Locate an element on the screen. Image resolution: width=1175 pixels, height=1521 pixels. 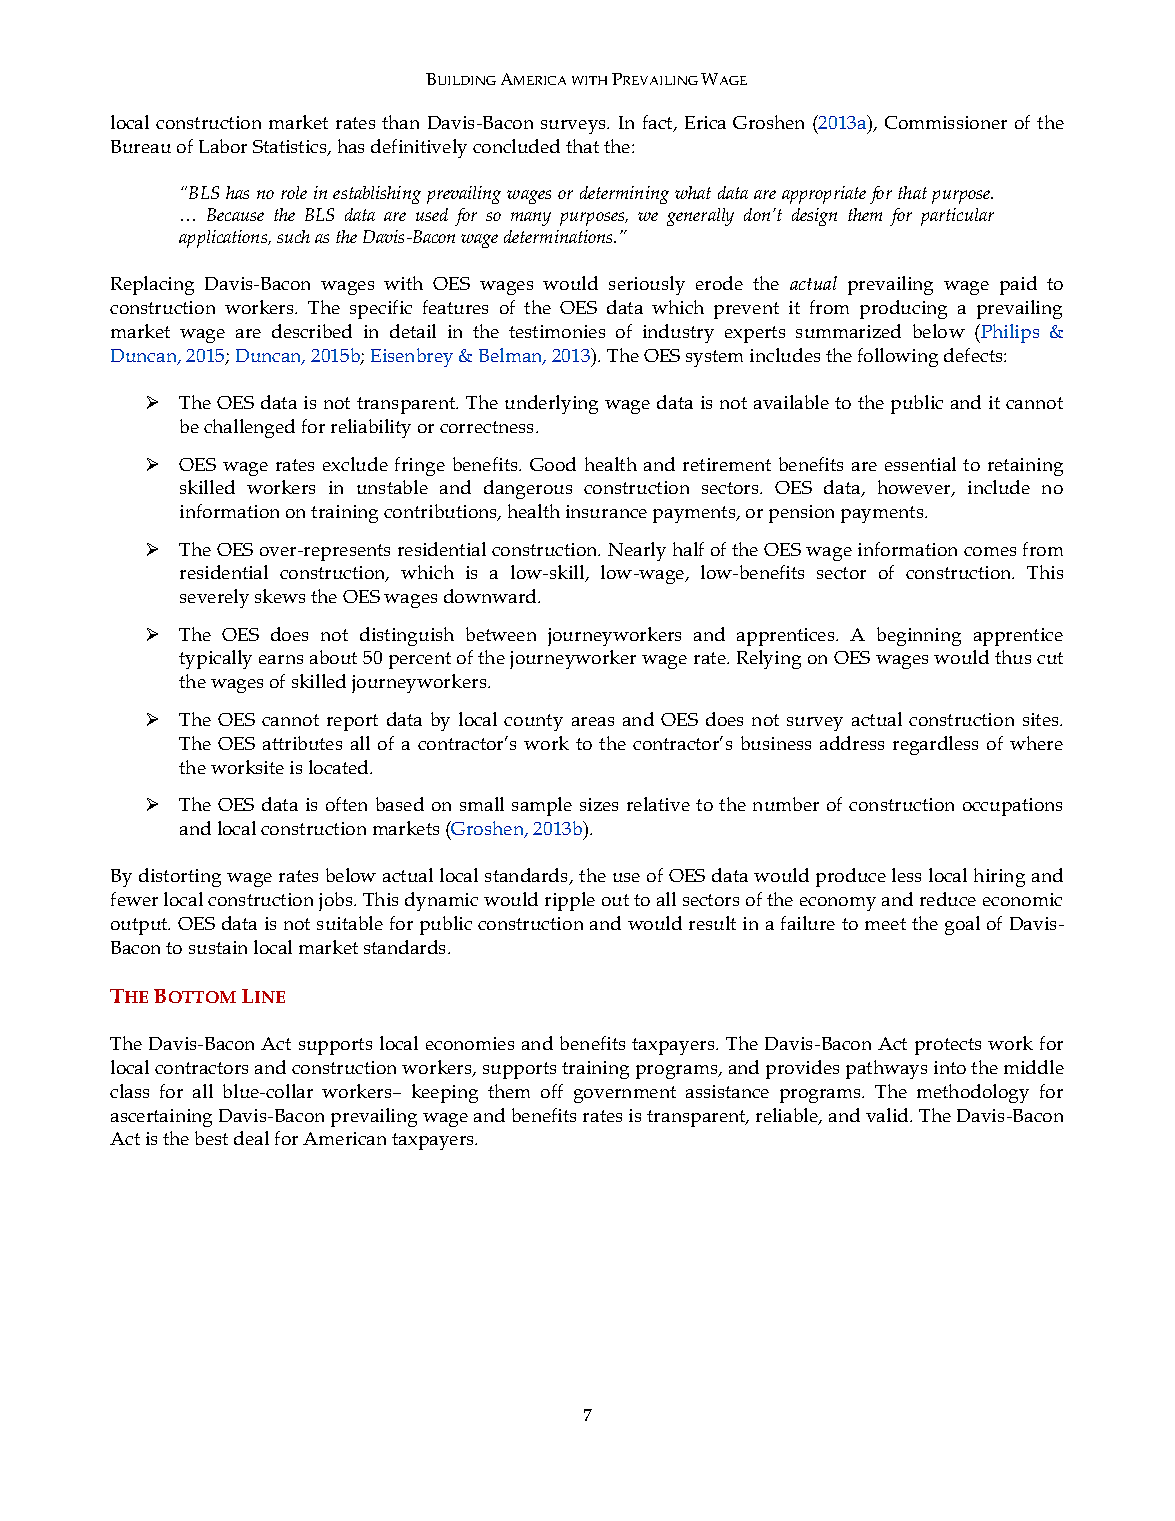
challenged is located at coordinates (249, 428).
